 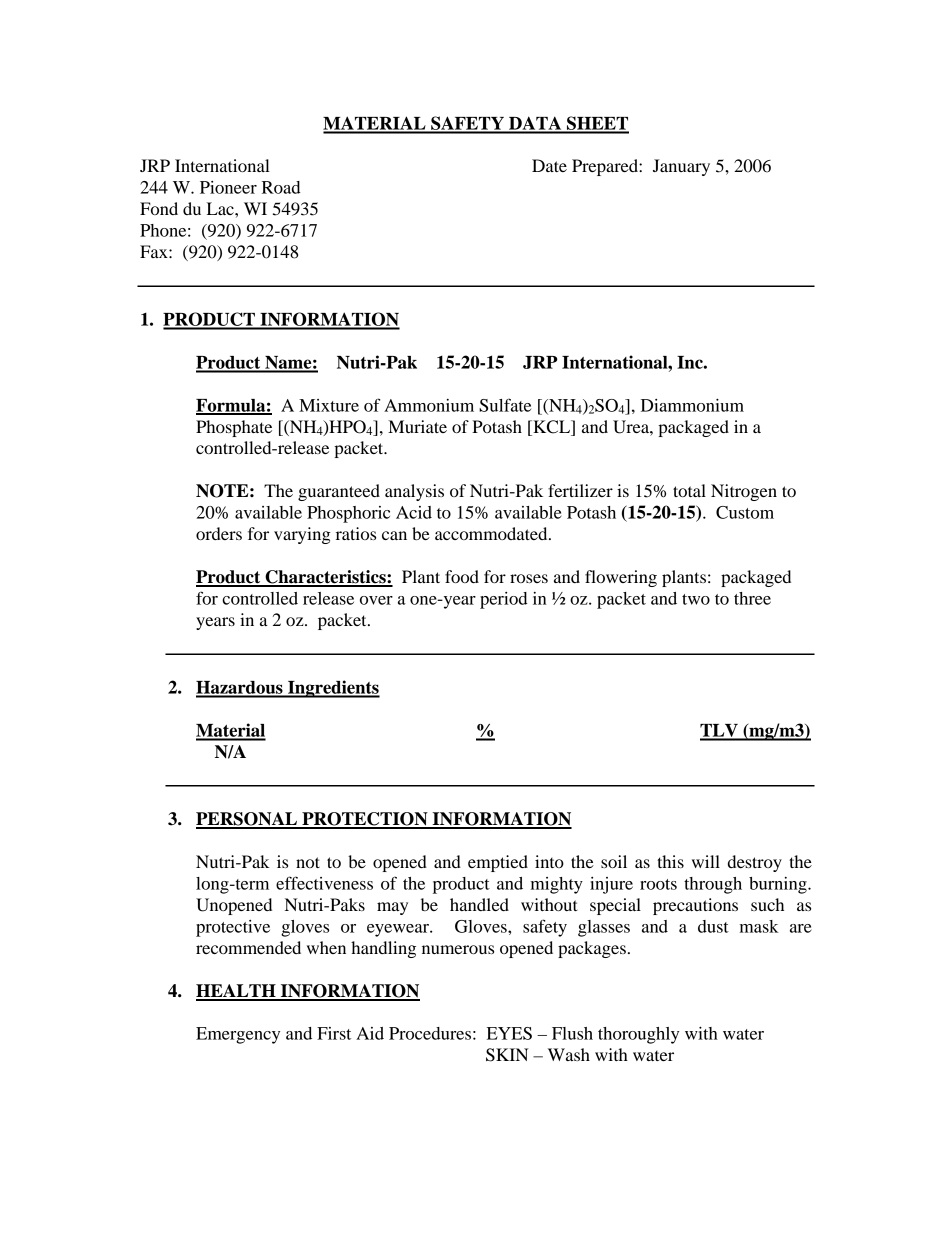 What do you see at coordinates (696, 599) in the screenshot?
I see `two` at bounding box center [696, 599].
